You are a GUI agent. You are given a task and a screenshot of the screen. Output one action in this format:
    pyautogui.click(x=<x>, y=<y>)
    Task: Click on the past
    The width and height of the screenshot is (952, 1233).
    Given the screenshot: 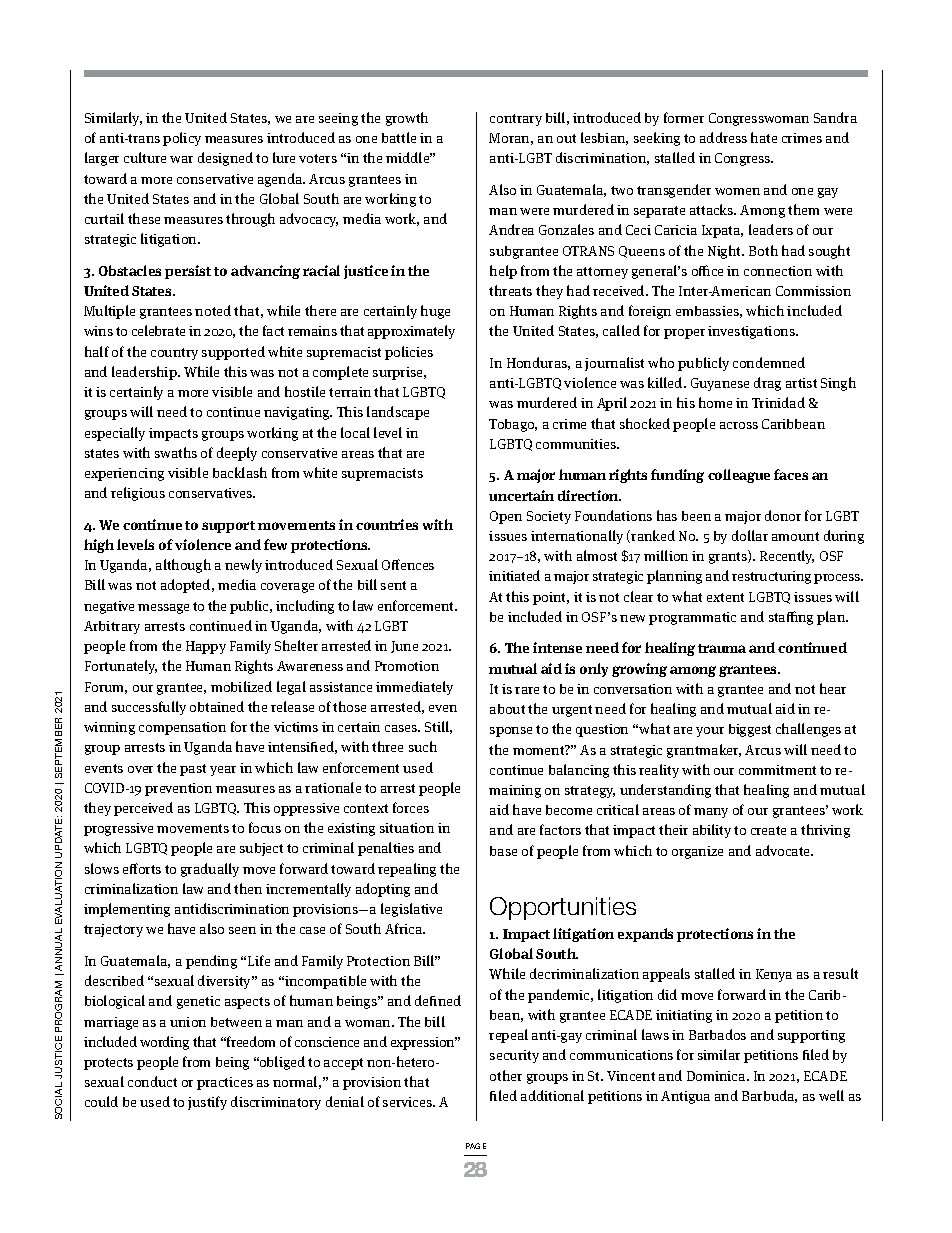 What is the action you would take?
    pyautogui.click(x=193, y=770)
